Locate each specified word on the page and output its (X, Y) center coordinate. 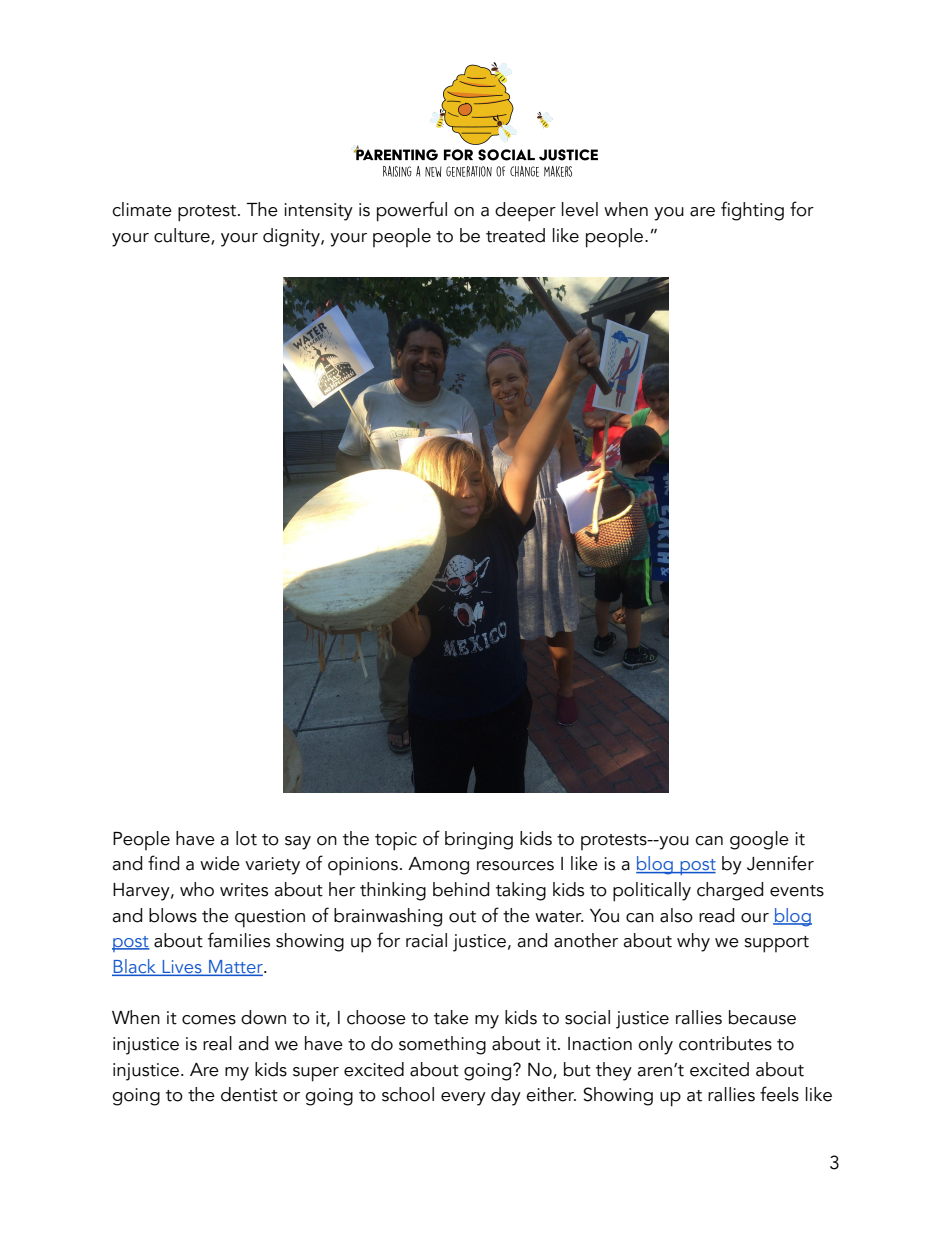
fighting (752, 211)
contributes (725, 1043)
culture (183, 236)
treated (515, 235)
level (580, 209)
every (463, 1099)
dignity (292, 237)
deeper (525, 212)
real (217, 1043)
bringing (479, 840)
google (759, 840)
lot (246, 838)
